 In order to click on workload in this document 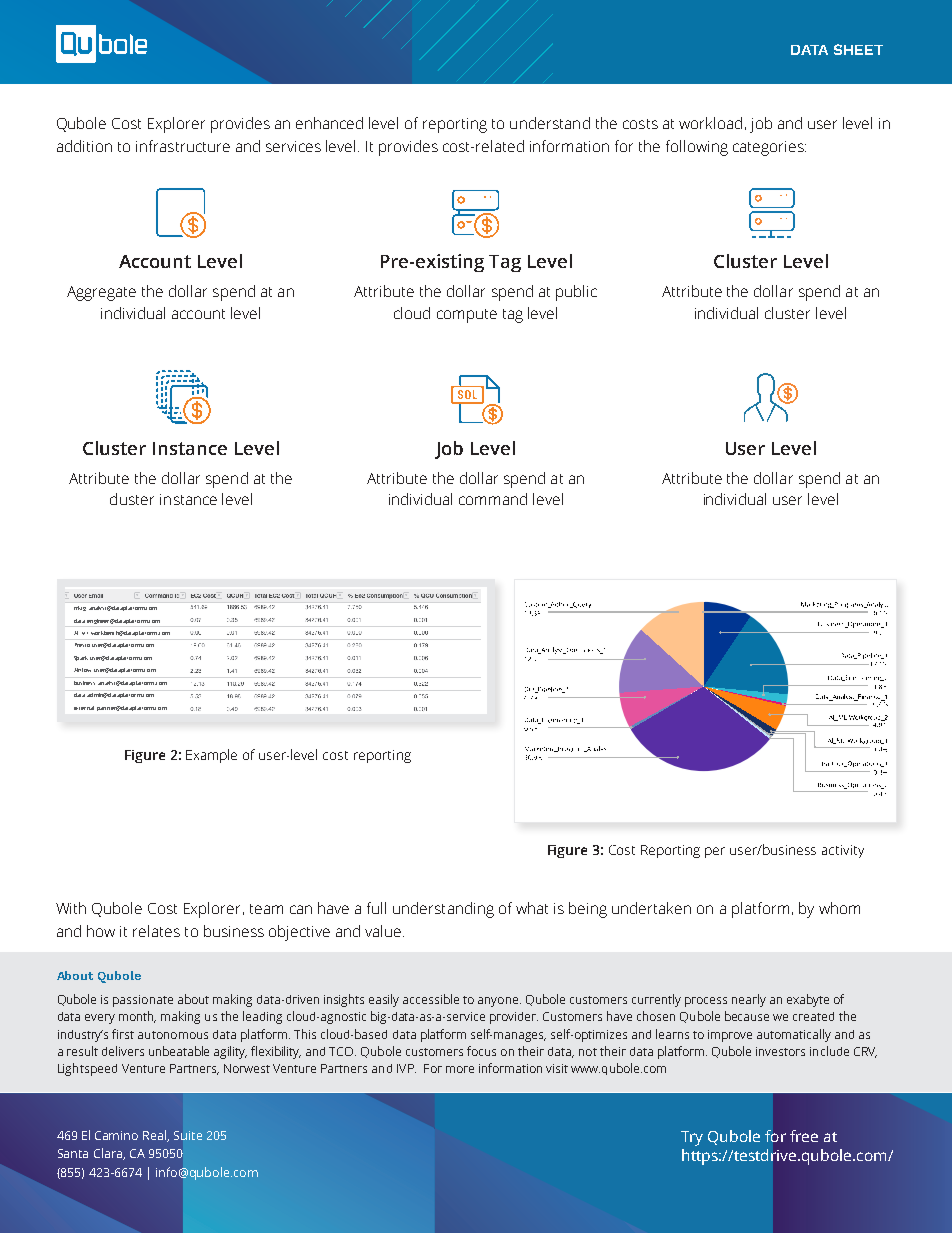, I will do `click(710, 123)`.
